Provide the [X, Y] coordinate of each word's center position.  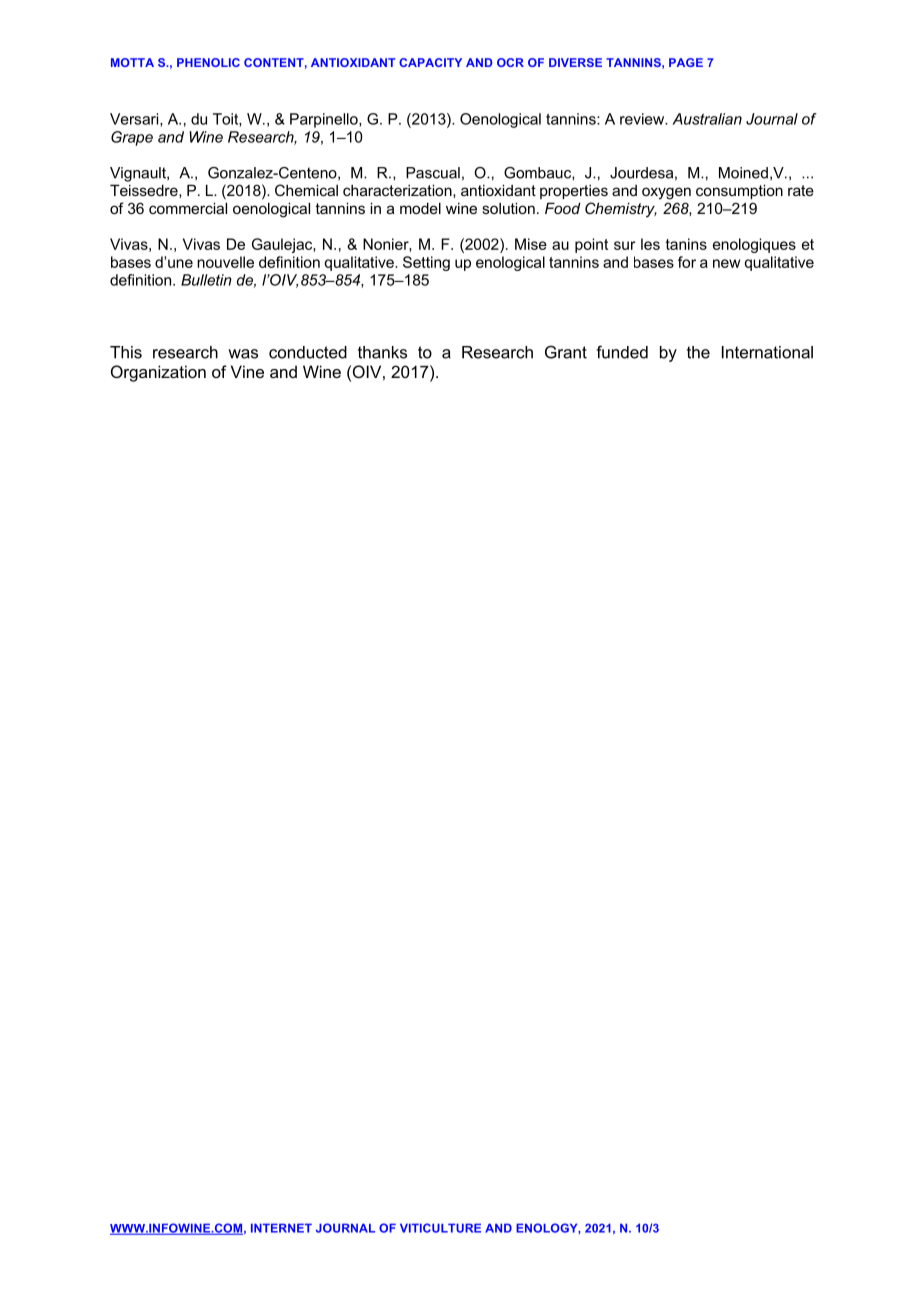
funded [622, 352]
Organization [158, 373]
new [726, 263]
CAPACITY [430, 62]
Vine [247, 371]
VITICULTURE [440, 1228]
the [698, 352]
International [767, 352]
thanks [382, 352]
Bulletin [206, 280]
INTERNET [281, 1228]
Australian [707, 119]
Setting [426, 263]
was [243, 354]
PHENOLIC [208, 62]
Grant [566, 352]
